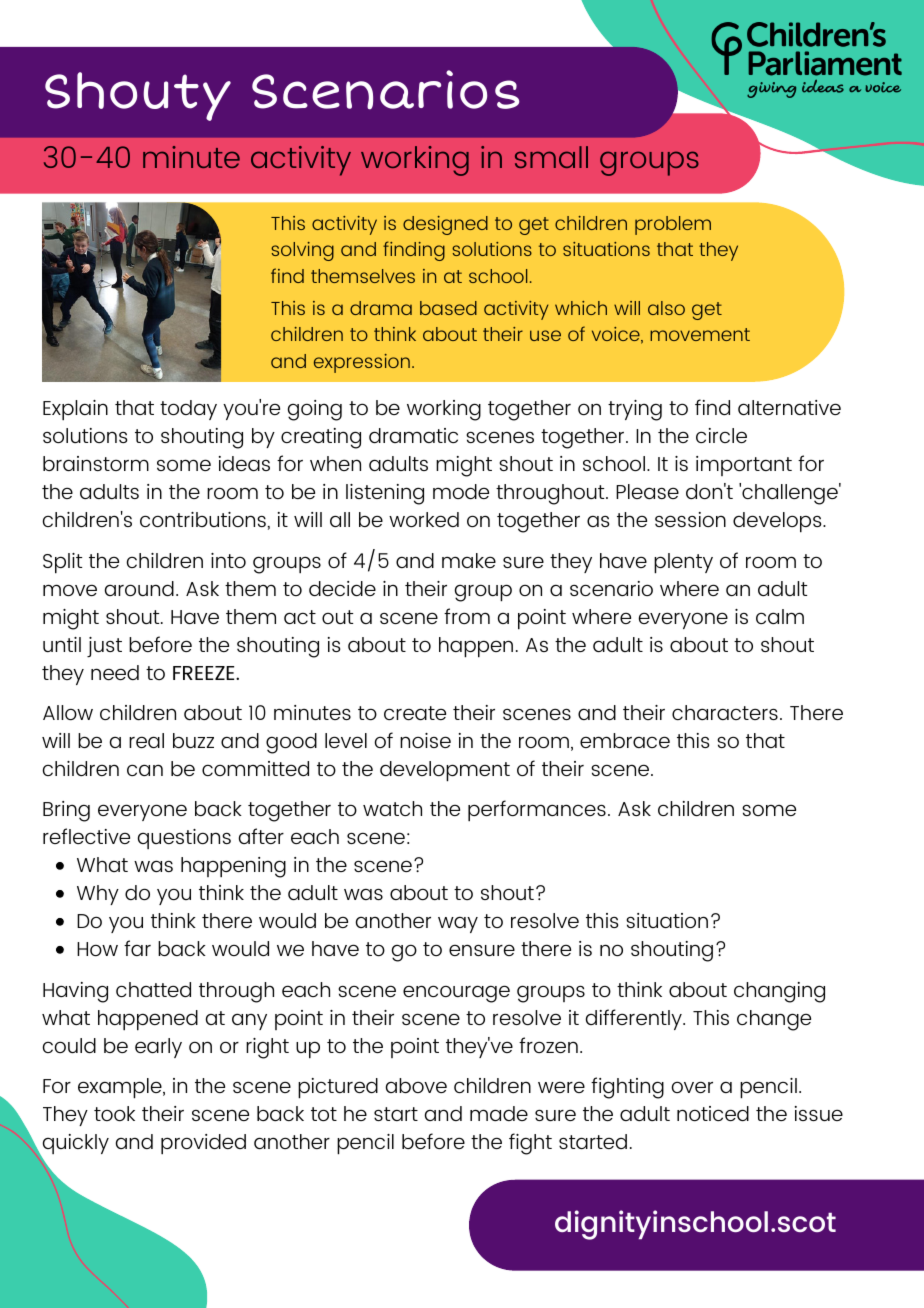 The image size is (924, 1308). I want to click on way, so click(458, 924).
